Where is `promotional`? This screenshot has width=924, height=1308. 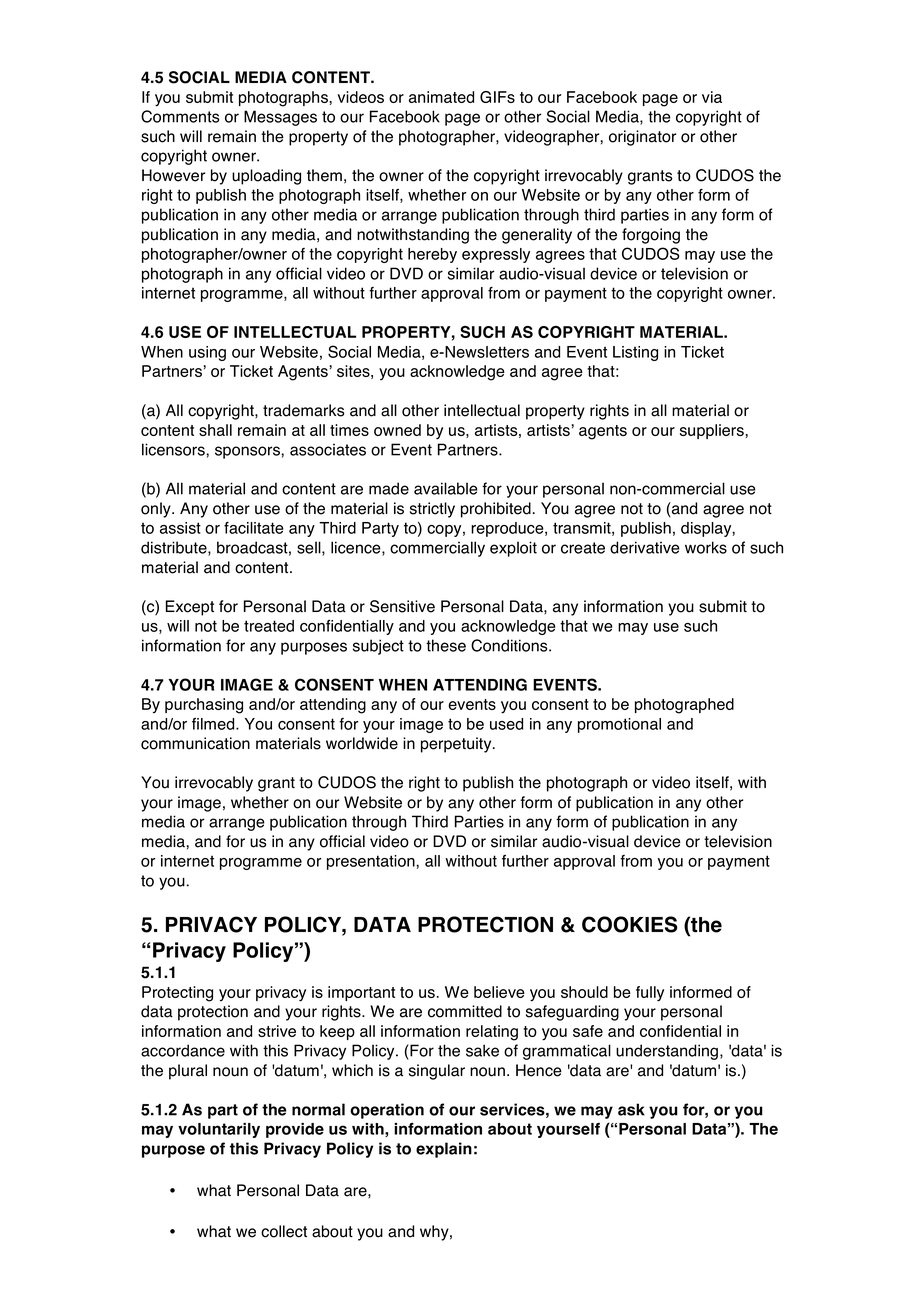 promotional is located at coordinates (619, 725).
